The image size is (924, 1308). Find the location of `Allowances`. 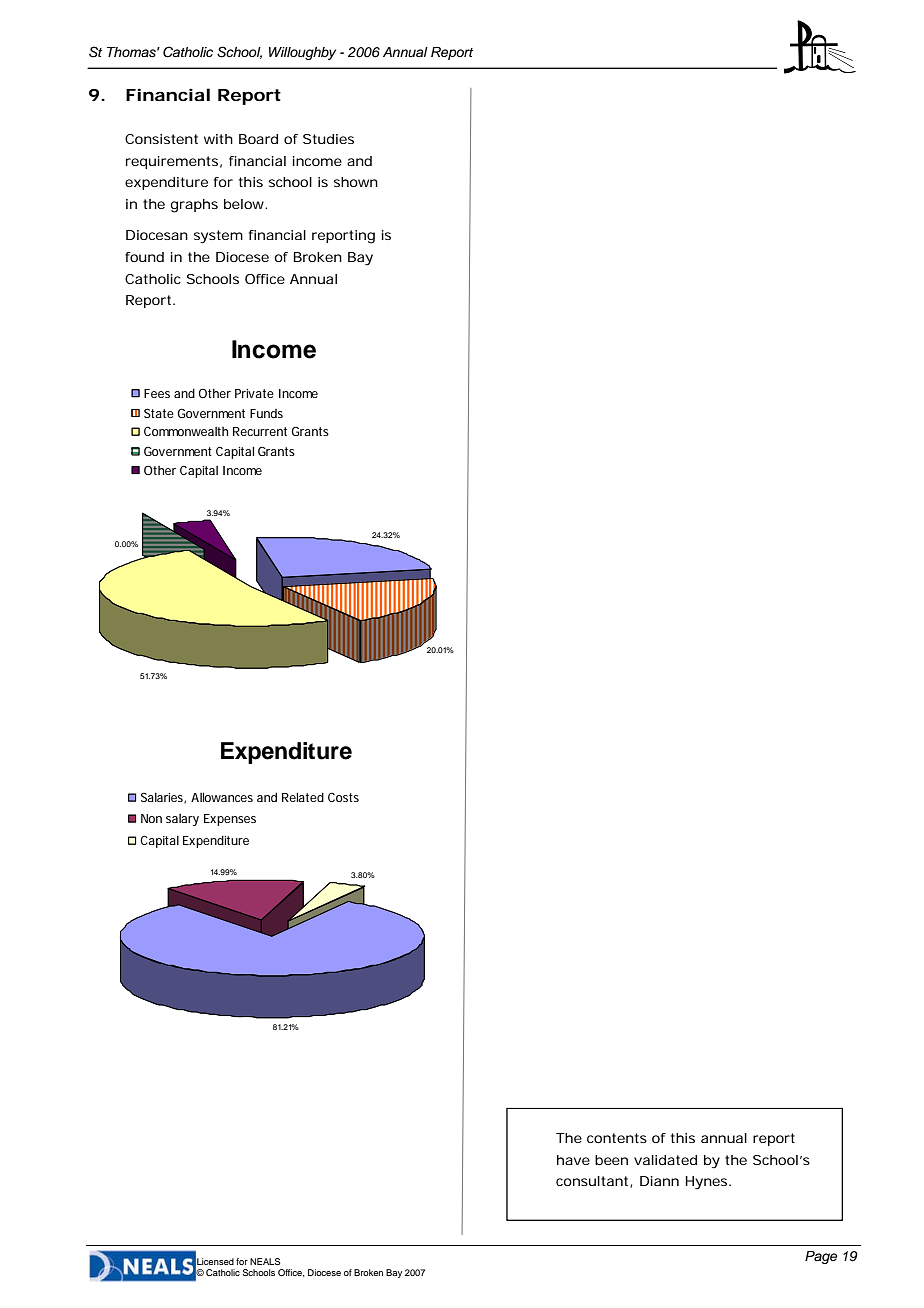

Allowances is located at coordinates (222, 797).
